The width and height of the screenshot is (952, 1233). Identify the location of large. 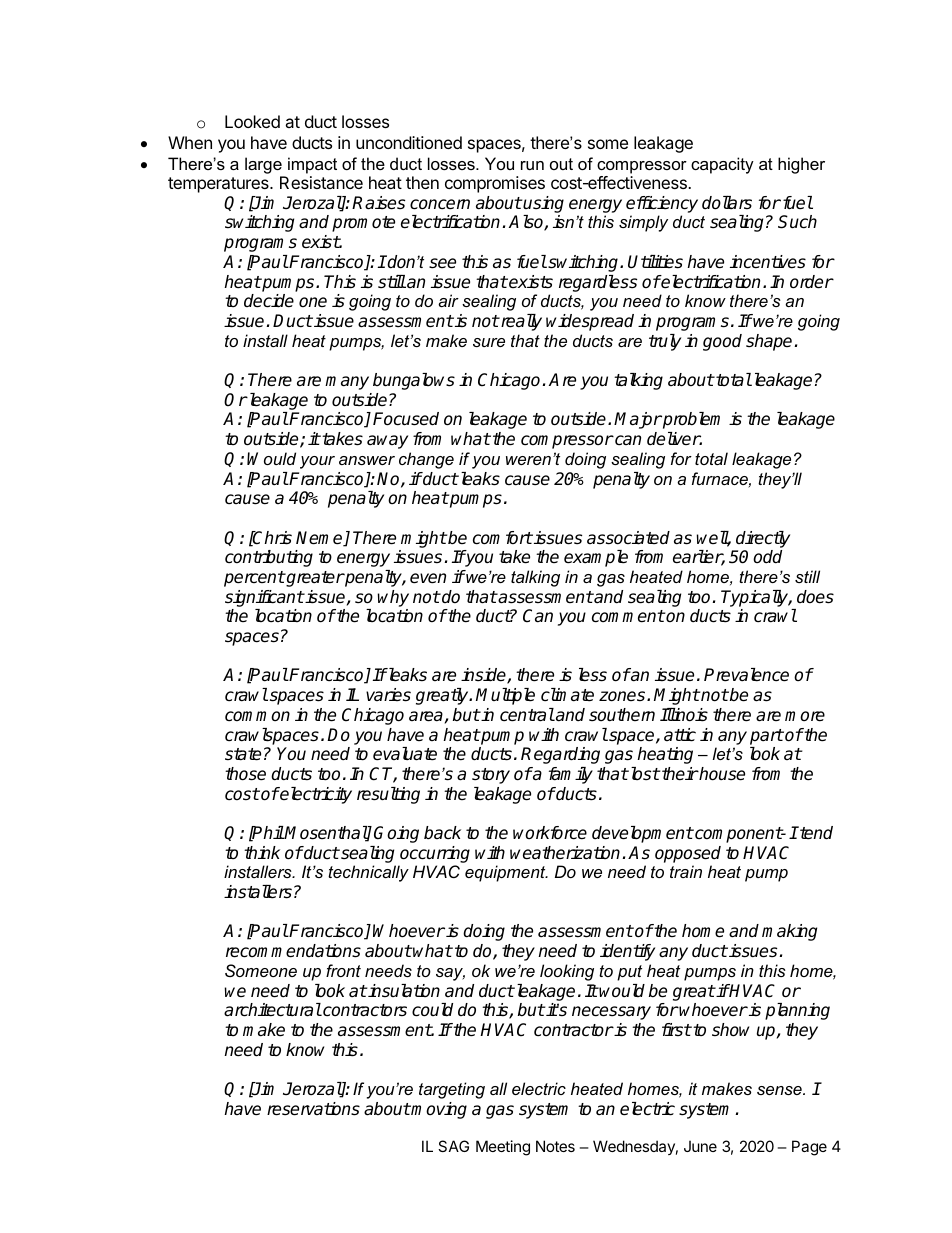
(263, 165).
